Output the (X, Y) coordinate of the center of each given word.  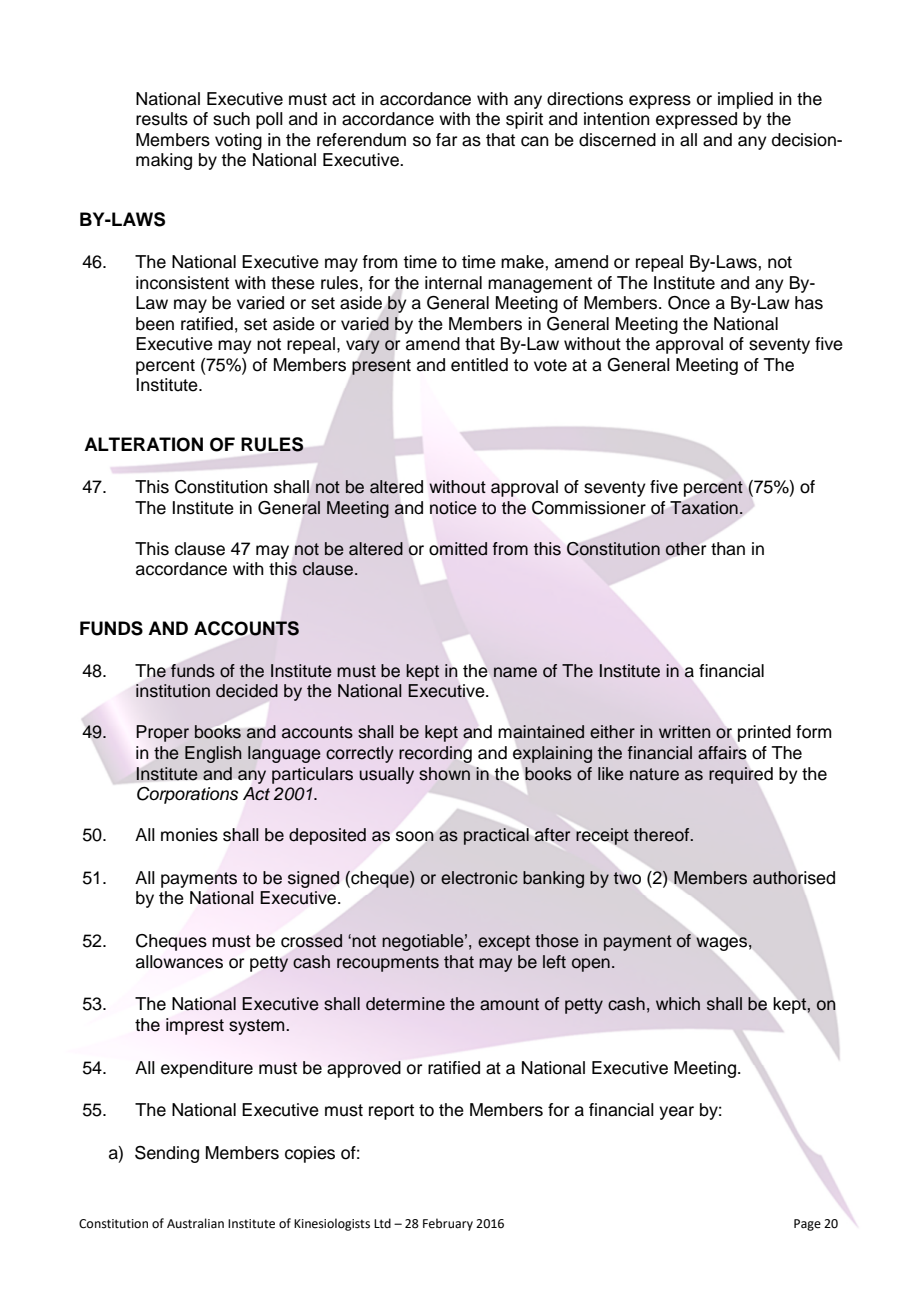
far (446, 140)
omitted (458, 549)
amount (509, 1004)
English (213, 754)
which (678, 1004)
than (728, 549)
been (155, 324)
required (741, 775)
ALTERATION (143, 444)
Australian (195, 1223)
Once (689, 303)
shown (444, 774)
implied (745, 100)
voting (238, 141)
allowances (179, 962)
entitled (479, 365)
